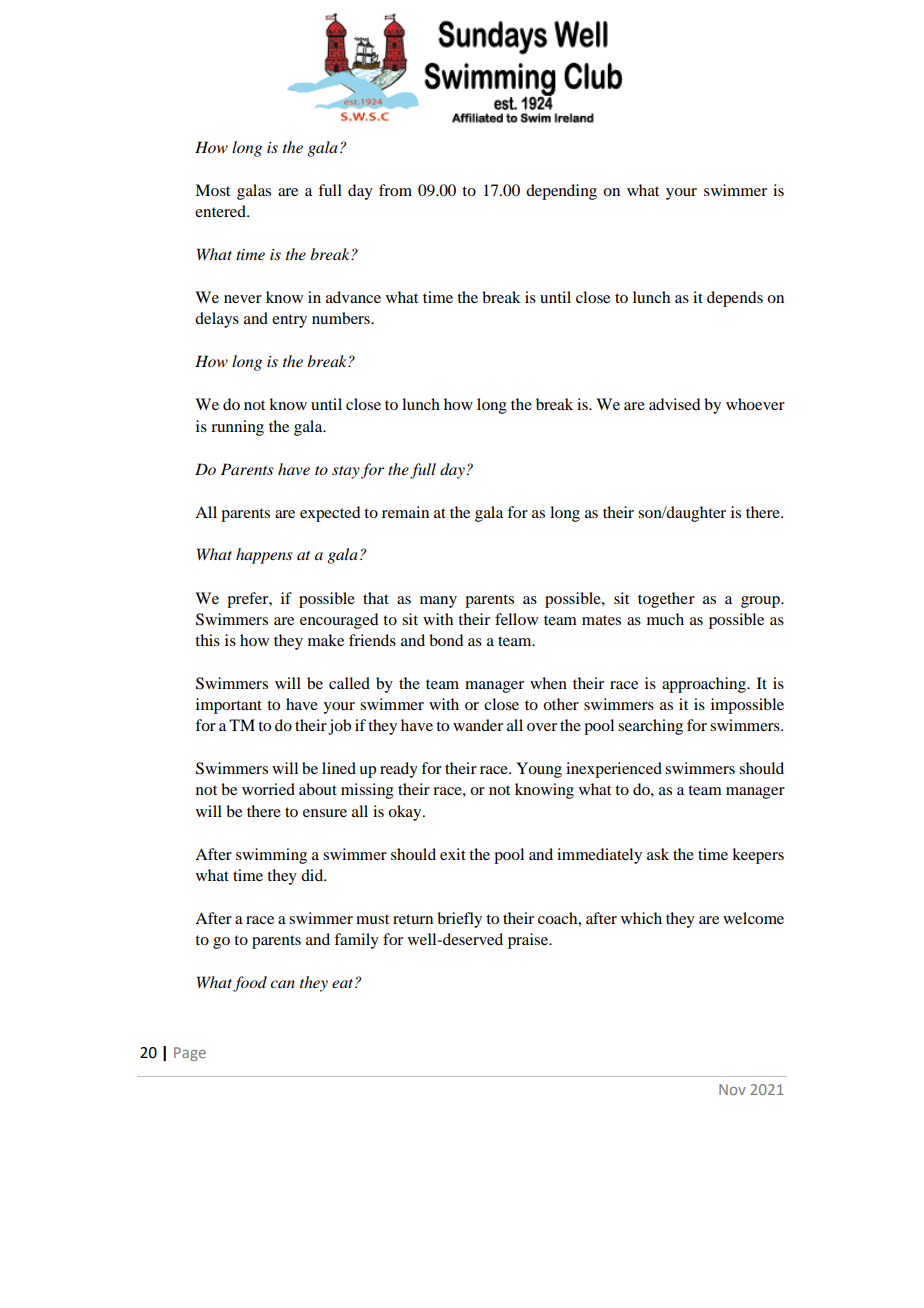 The width and height of the image is (924, 1308). Describe the element at coordinates (665, 619) in the image. I see `much` at that location.
